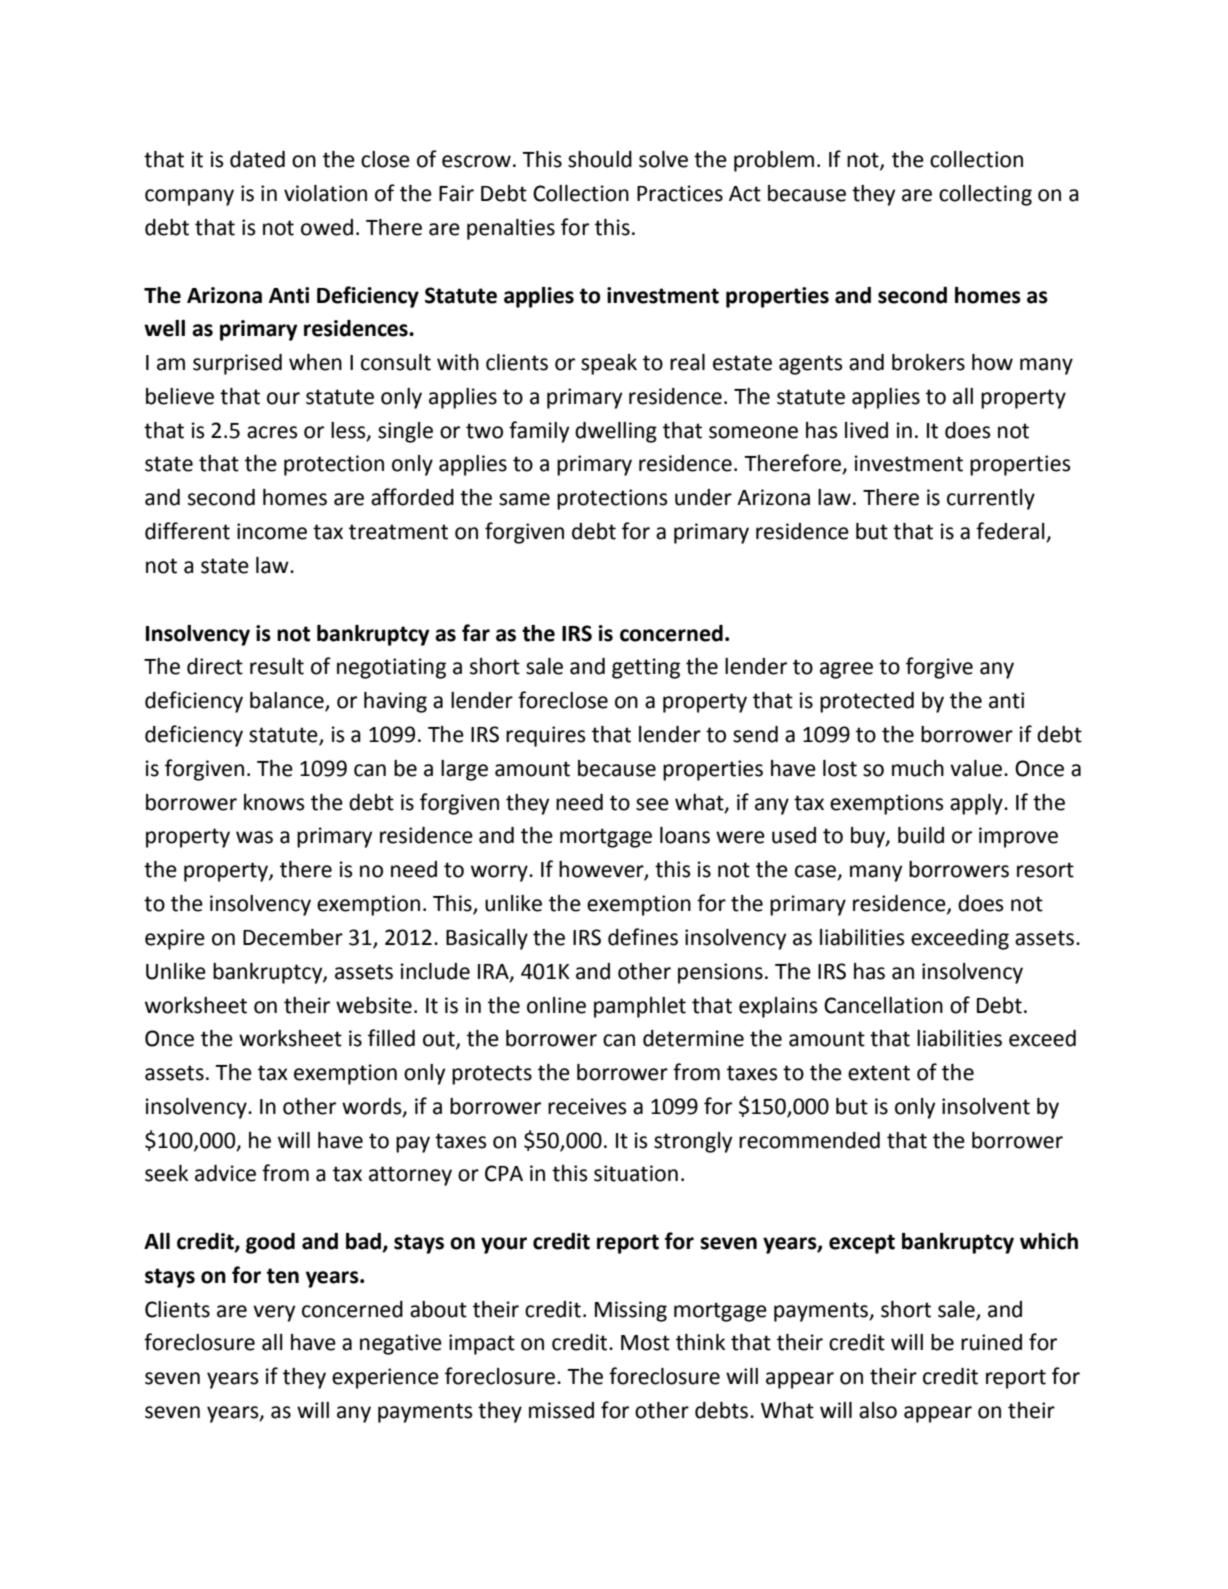 This document has height=1589, width=1228. What do you see at coordinates (600, 159) in the document?
I see `should` at bounding box center [600, 159].
